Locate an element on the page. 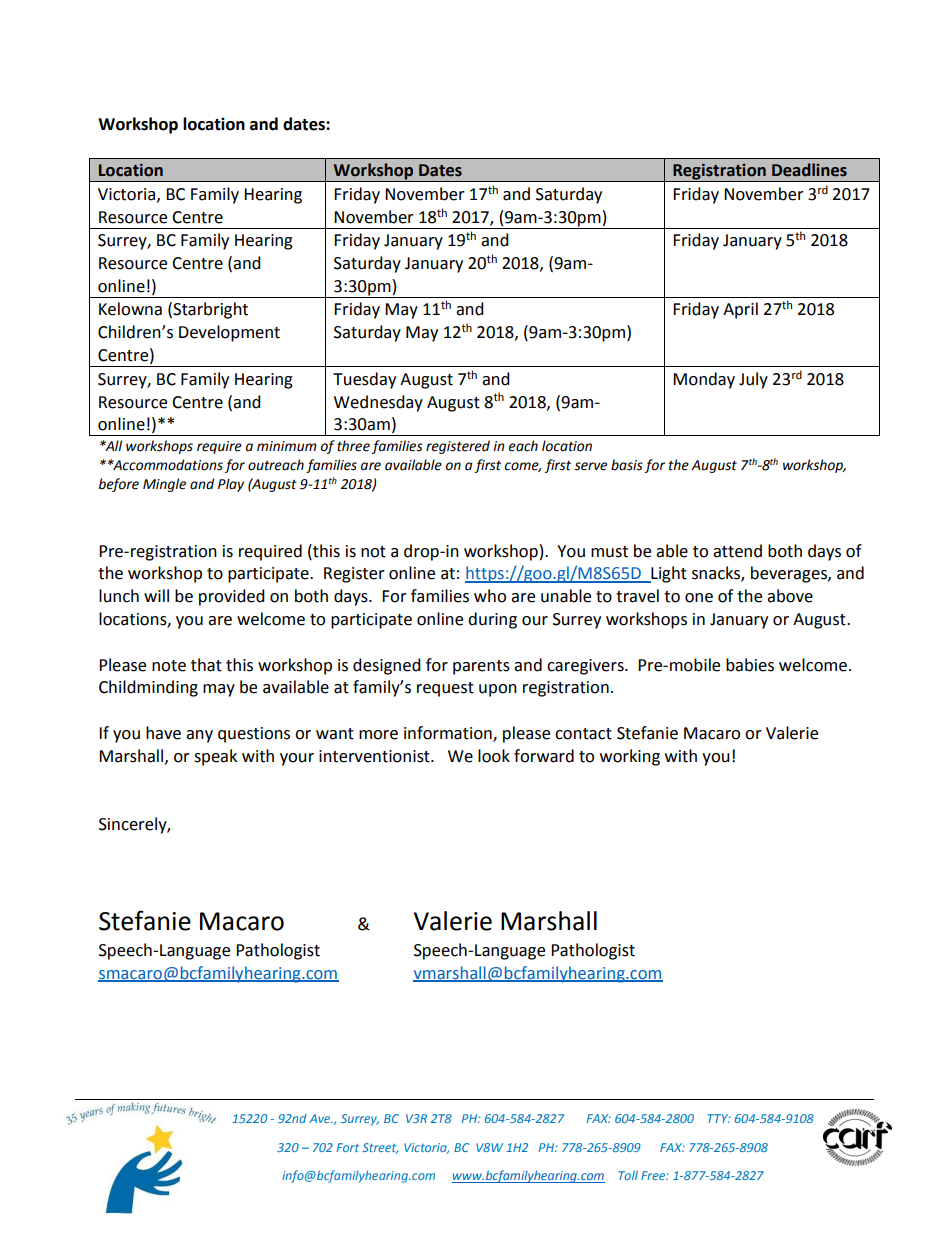  attend is located at coordinates (737, 551).
